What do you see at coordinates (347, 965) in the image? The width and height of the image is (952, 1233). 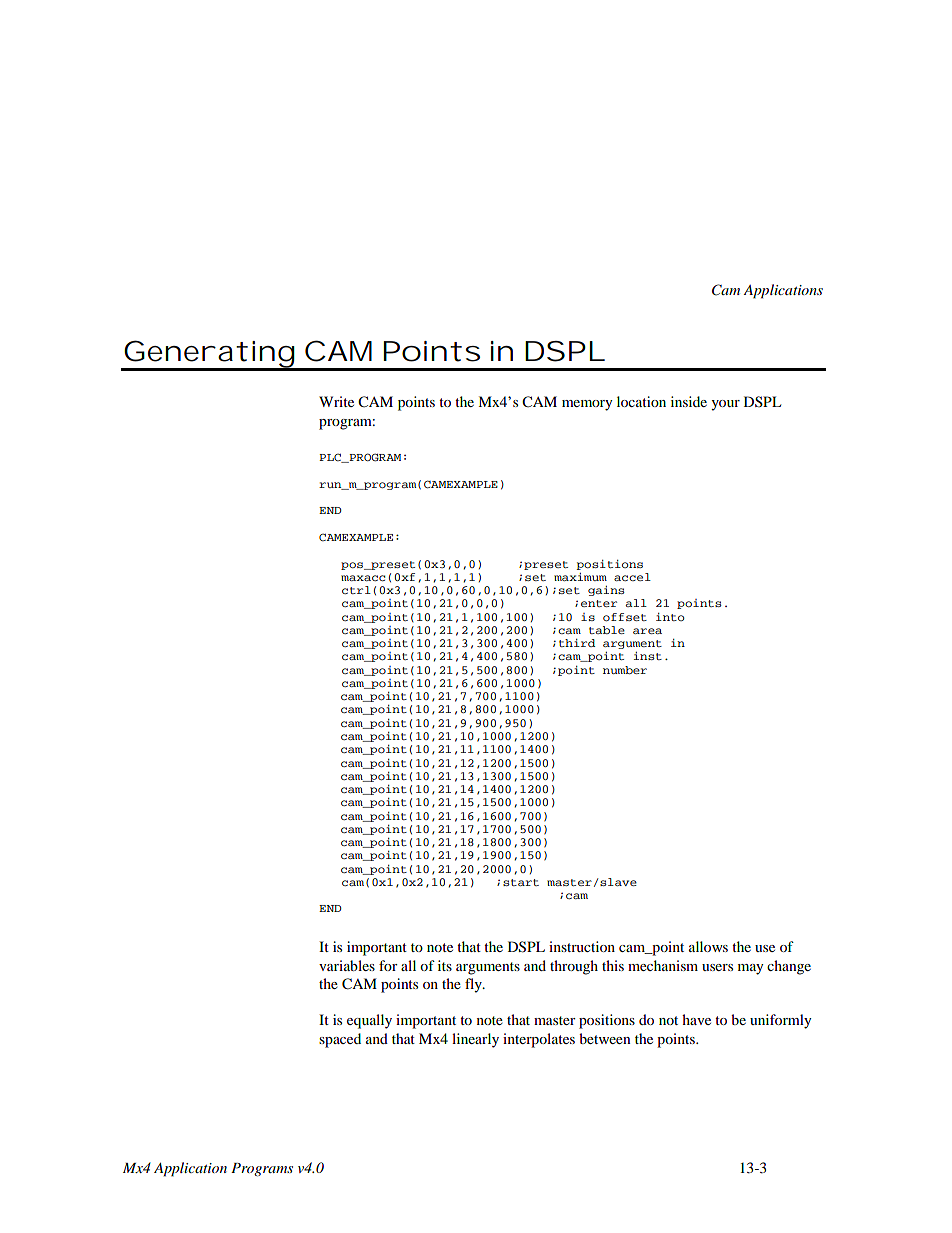 I see `variables` at bounding box center [347, 965].
